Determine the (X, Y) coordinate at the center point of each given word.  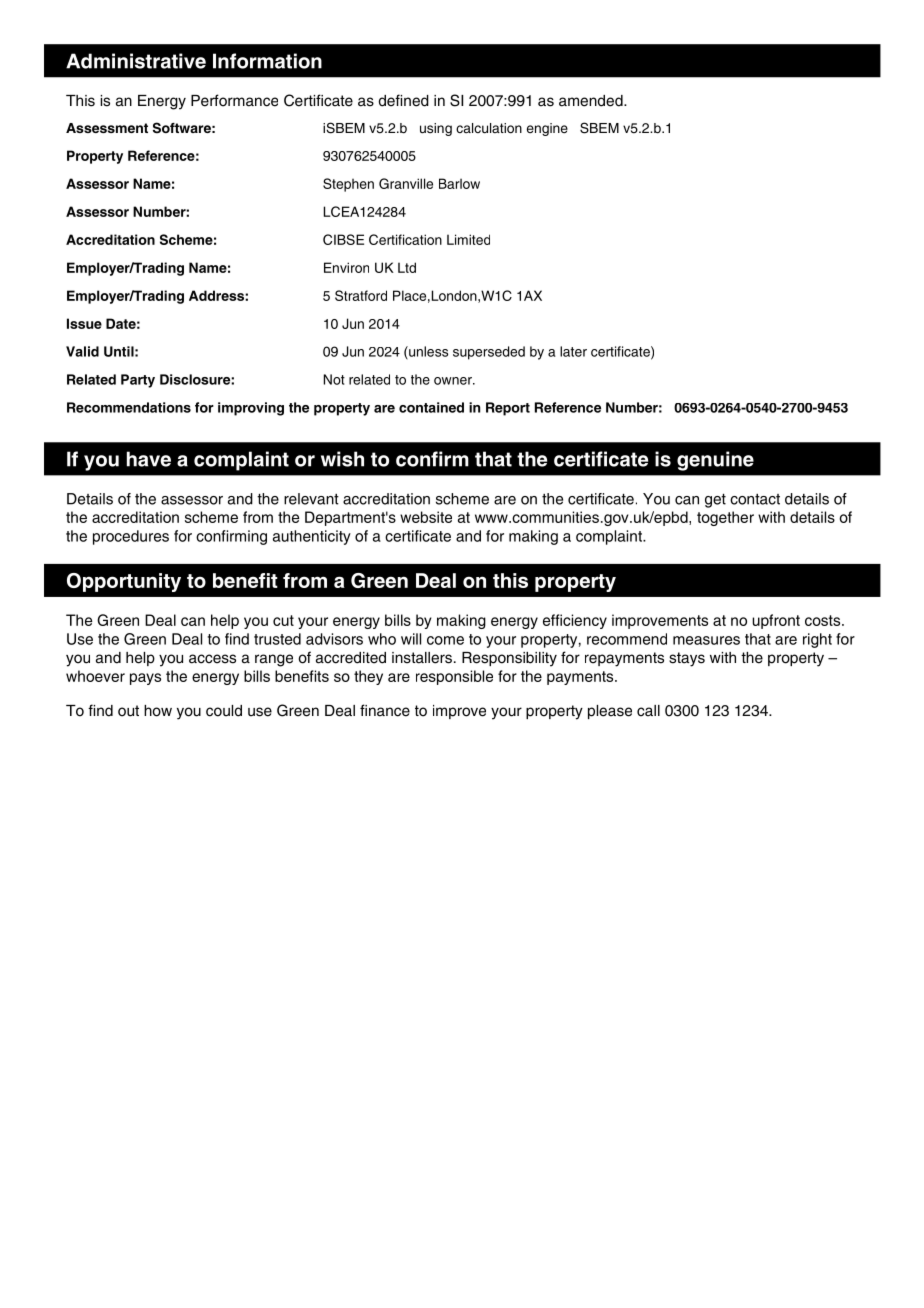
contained (431, 407)
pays (145, 679)
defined (404, 100)
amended (592, 101)
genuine (715, 461)
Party (138, 381)
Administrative (136, 61)
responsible (454, 677)
